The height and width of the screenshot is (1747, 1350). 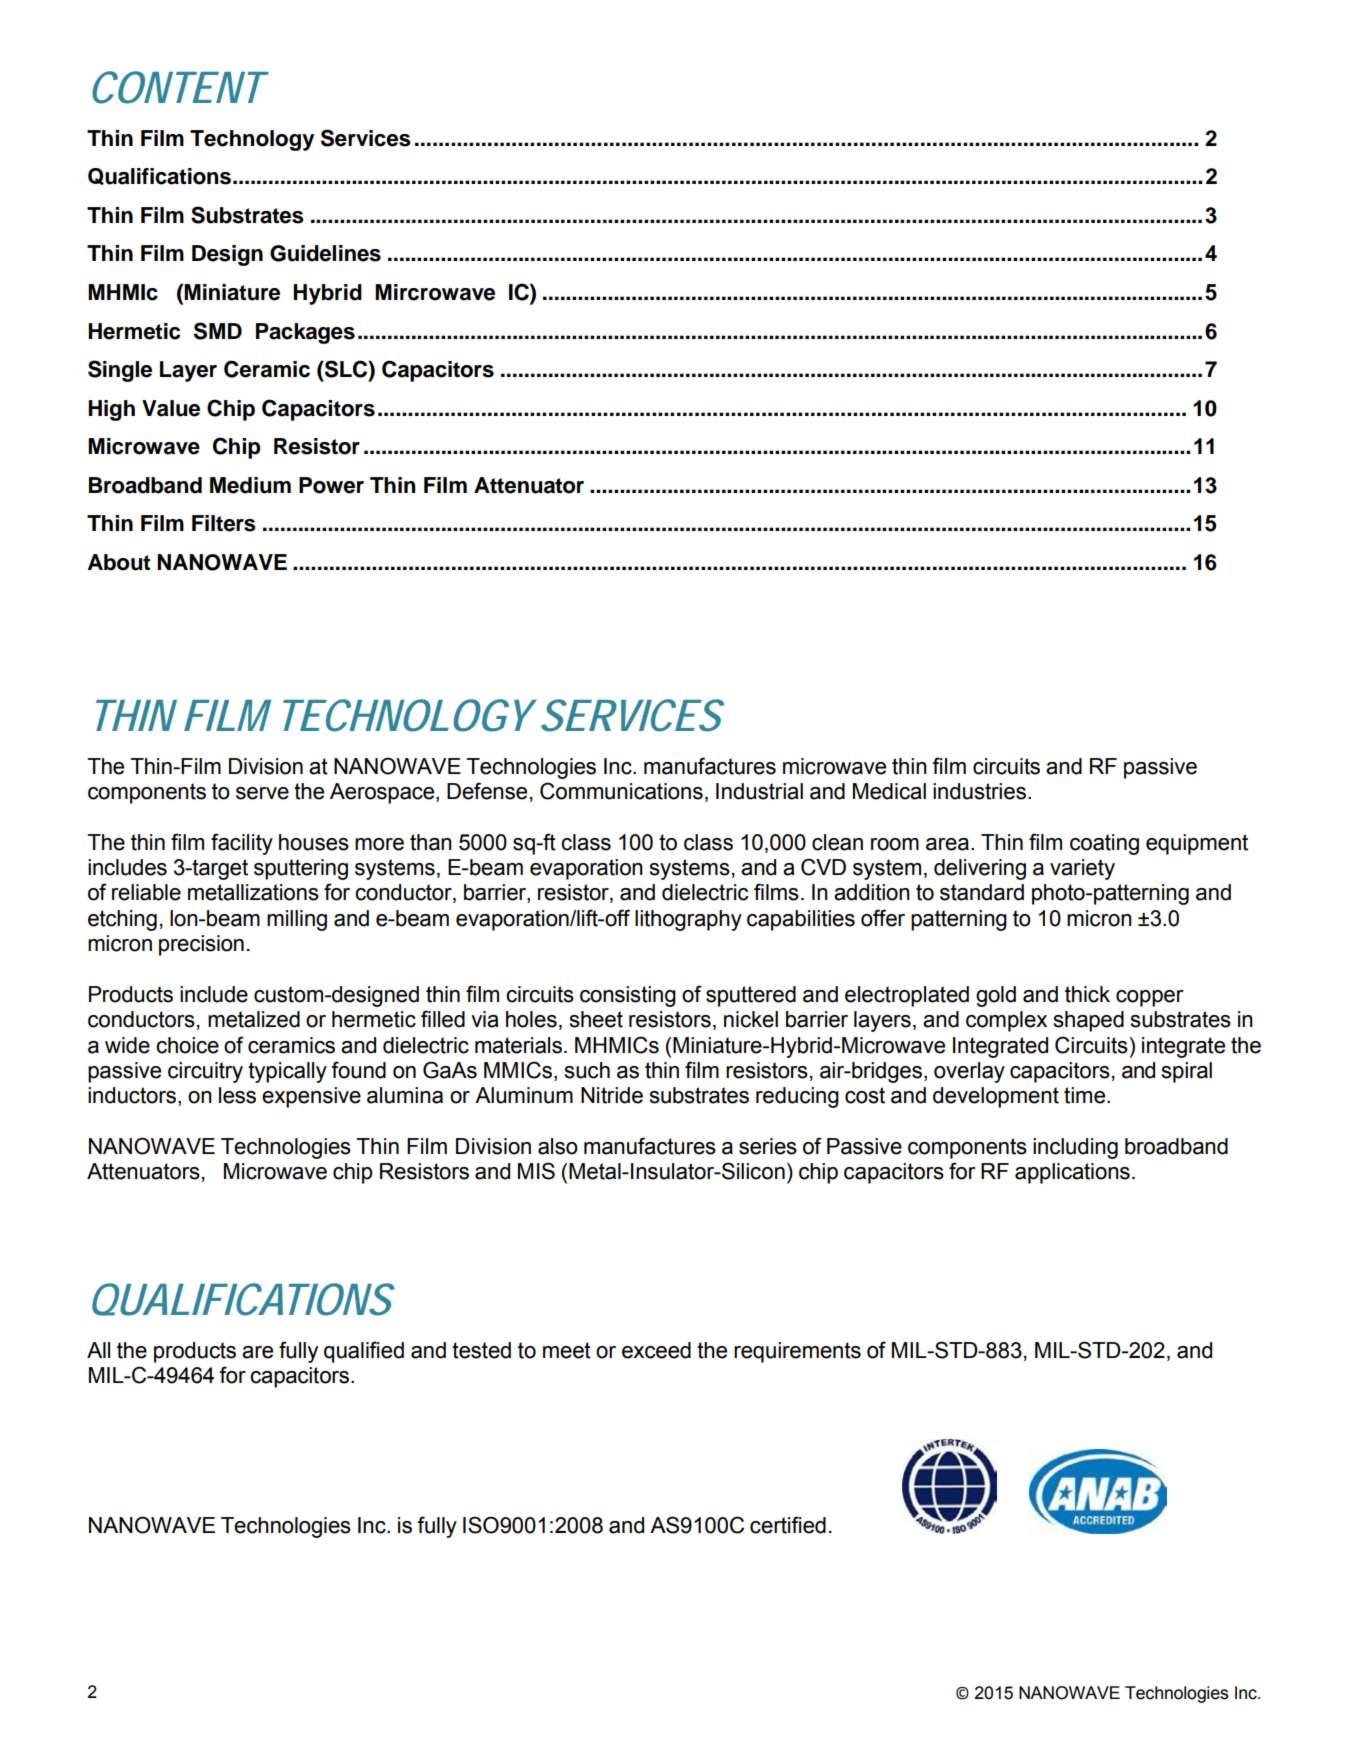 I want to click on Guidelines, so click(x=325, y=253).
